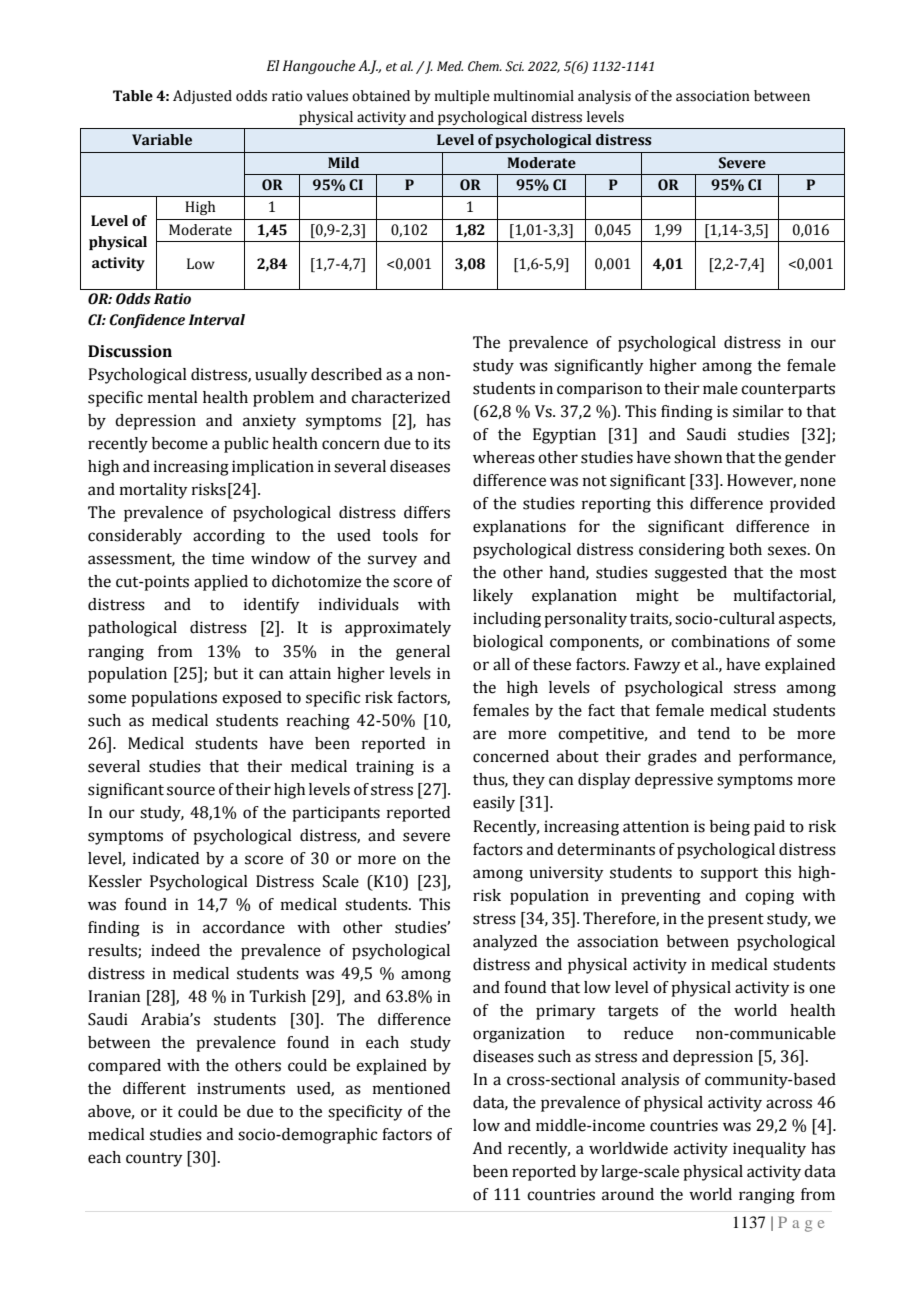 The height and width of the screenshot is (1308, 924). I want to click on Adjusted, so click(202, 97).
